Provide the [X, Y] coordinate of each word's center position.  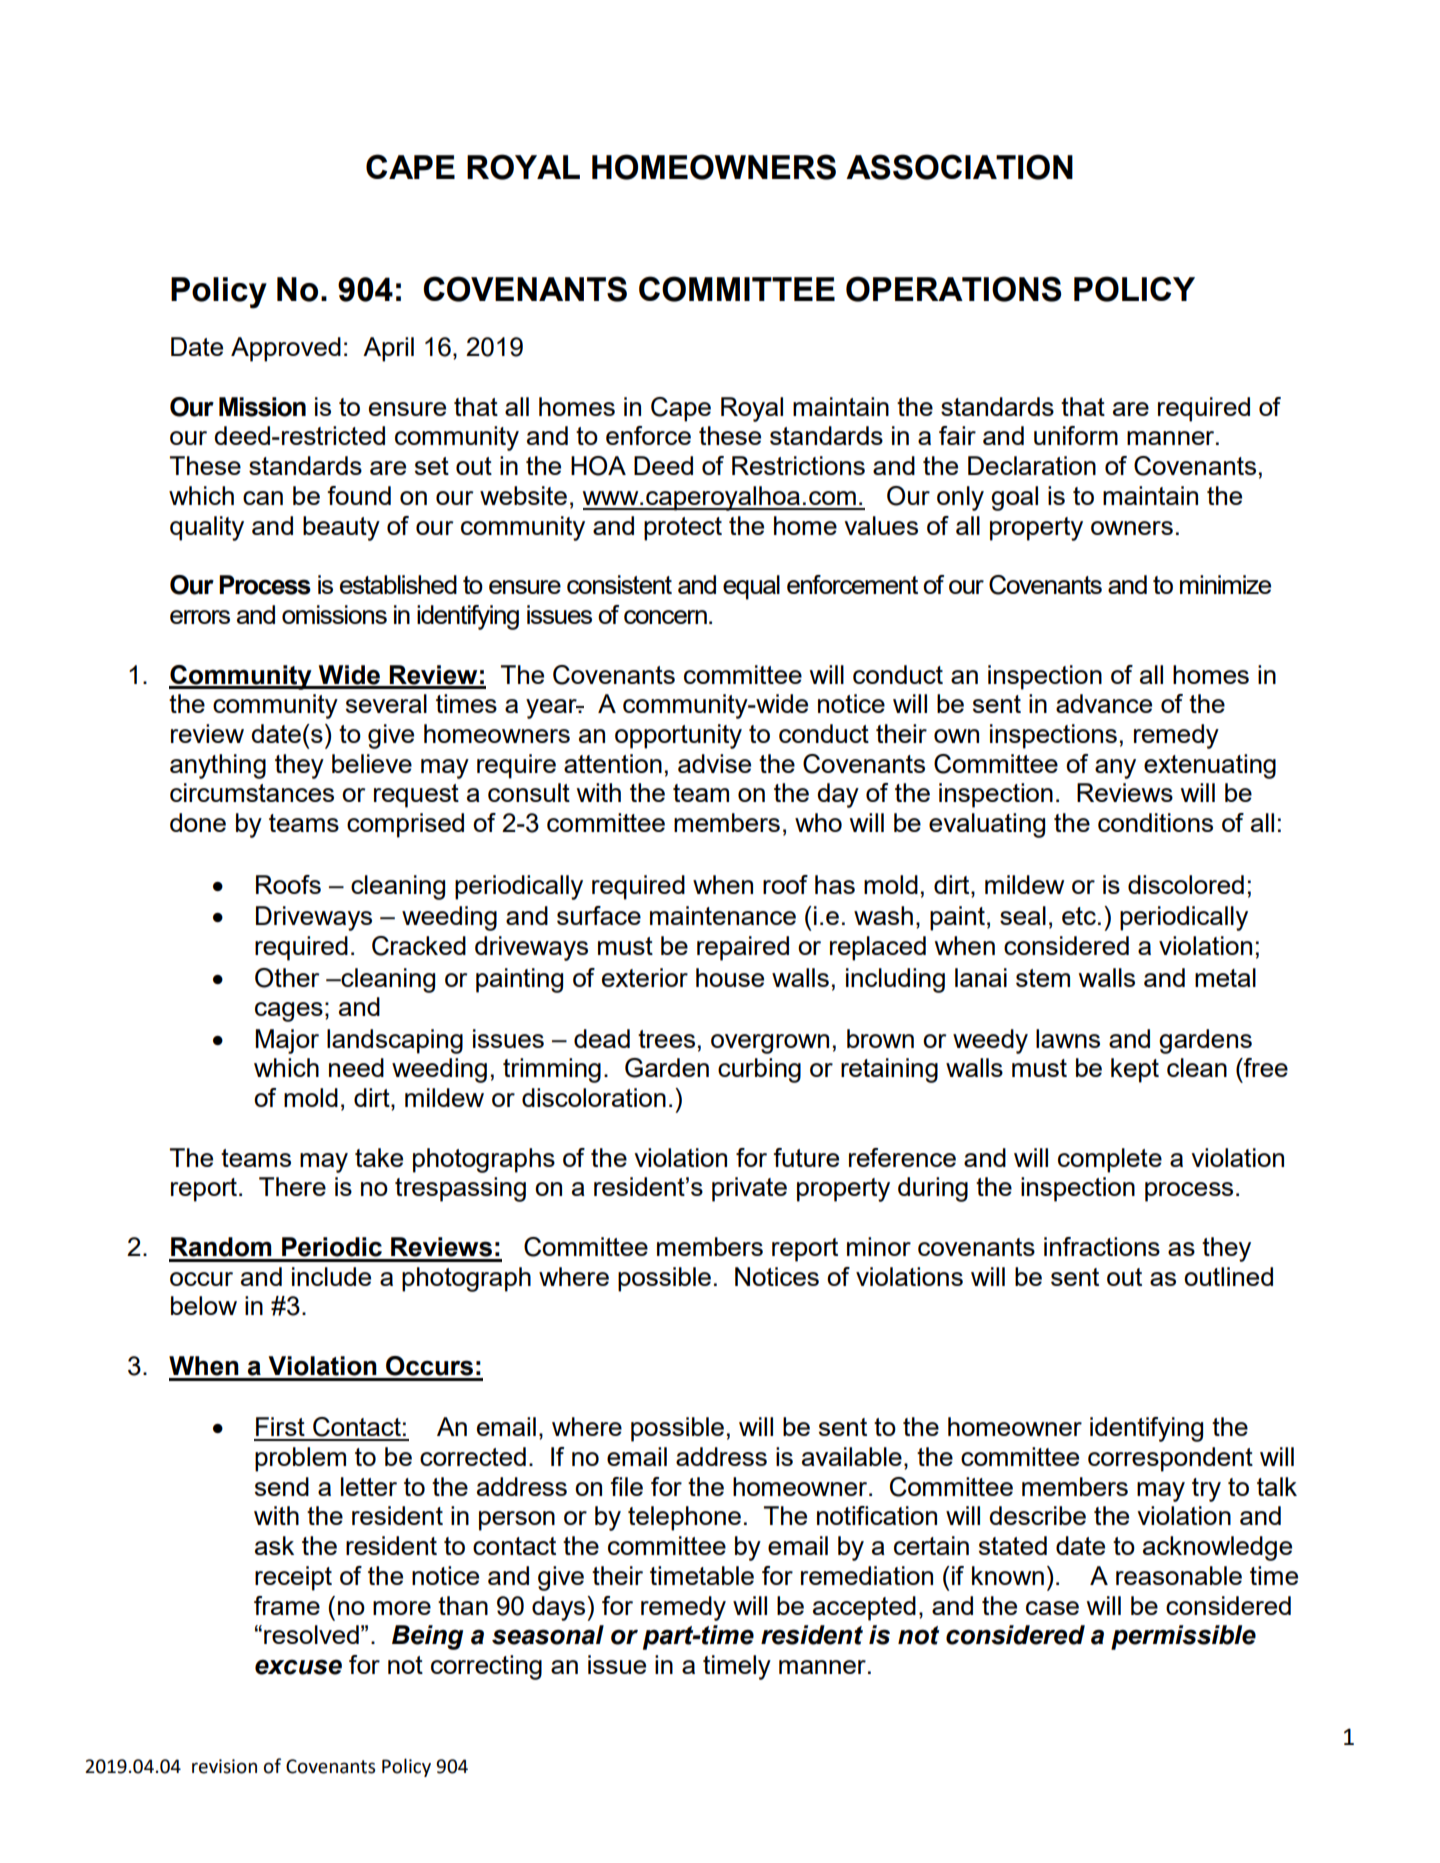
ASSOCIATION [959, 167]
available [852, 1456]
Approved [286, 349]
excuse [298, 1667]
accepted [864, 1608]
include [331, 1276]
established [398, 584]
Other [287, 978]
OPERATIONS [953, 289]
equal [751, 587]
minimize [1225, 584]
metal [1225, 977]
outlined [1228, 1276]
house [730, 977]
